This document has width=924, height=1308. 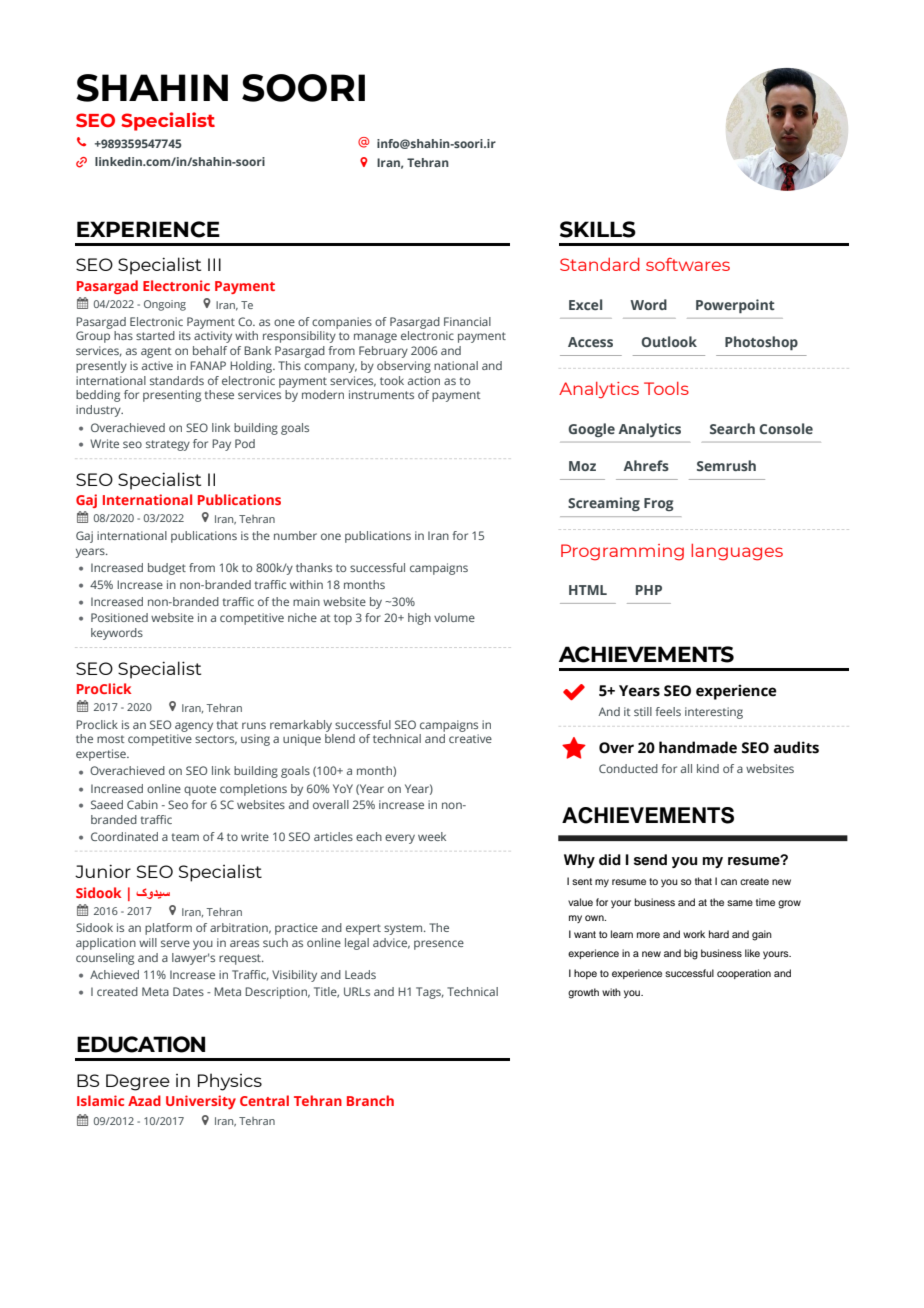 What do you see at coordinates (168, 445) in the document?
I see `strategy` at bounding box center [168, 445].
